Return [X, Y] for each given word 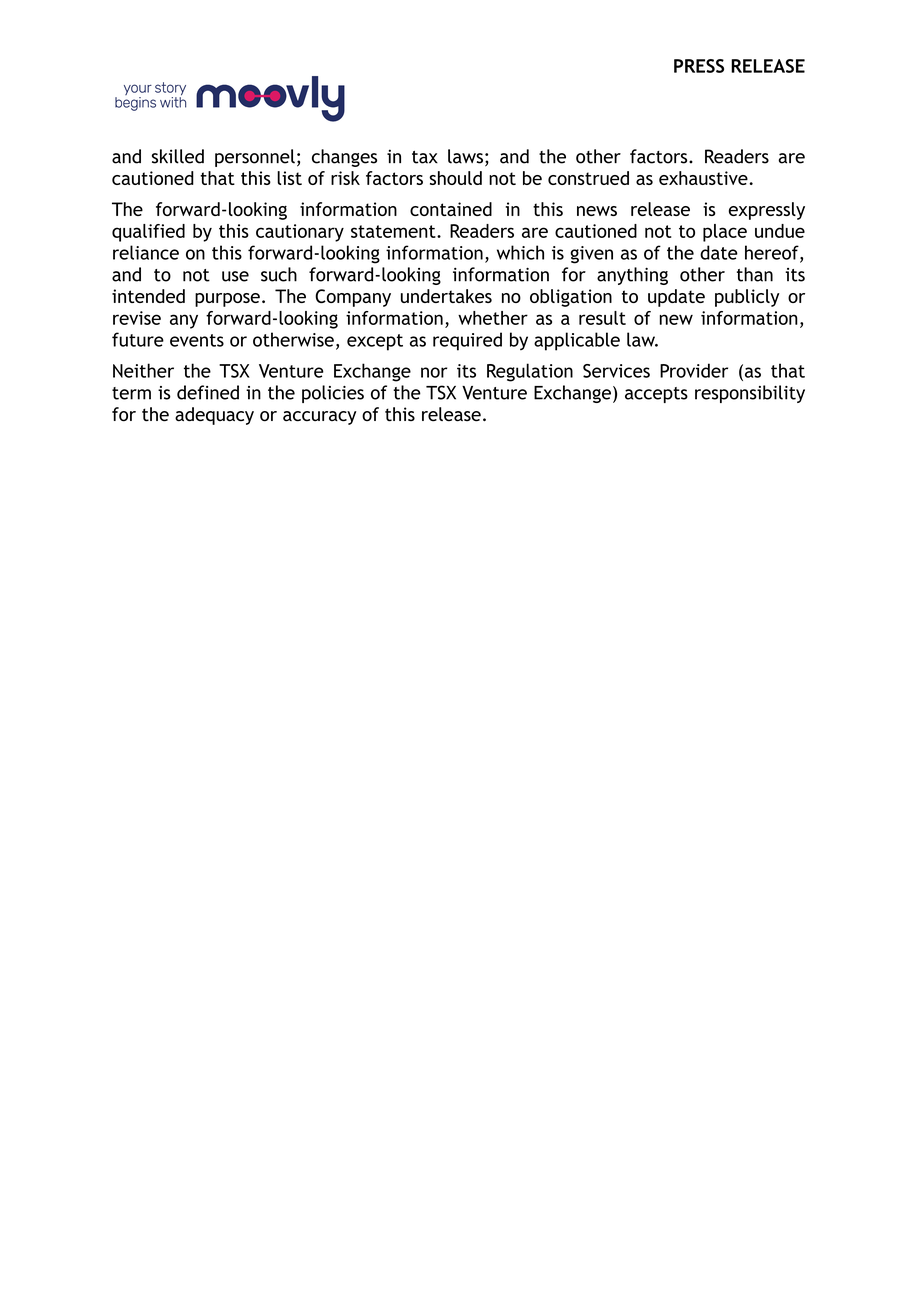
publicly [747, 298]
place [725, 233]
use [235, 276]
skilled [178, 156]
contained [451, 209]
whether [493, 318]
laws [465, 156]
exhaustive [703, 178]
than [755, 274]
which [520, 252]
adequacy [214, 416]
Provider [694, 370]
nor [434, 372]
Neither [143, 370]
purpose [227, 300]
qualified [148, 233]
